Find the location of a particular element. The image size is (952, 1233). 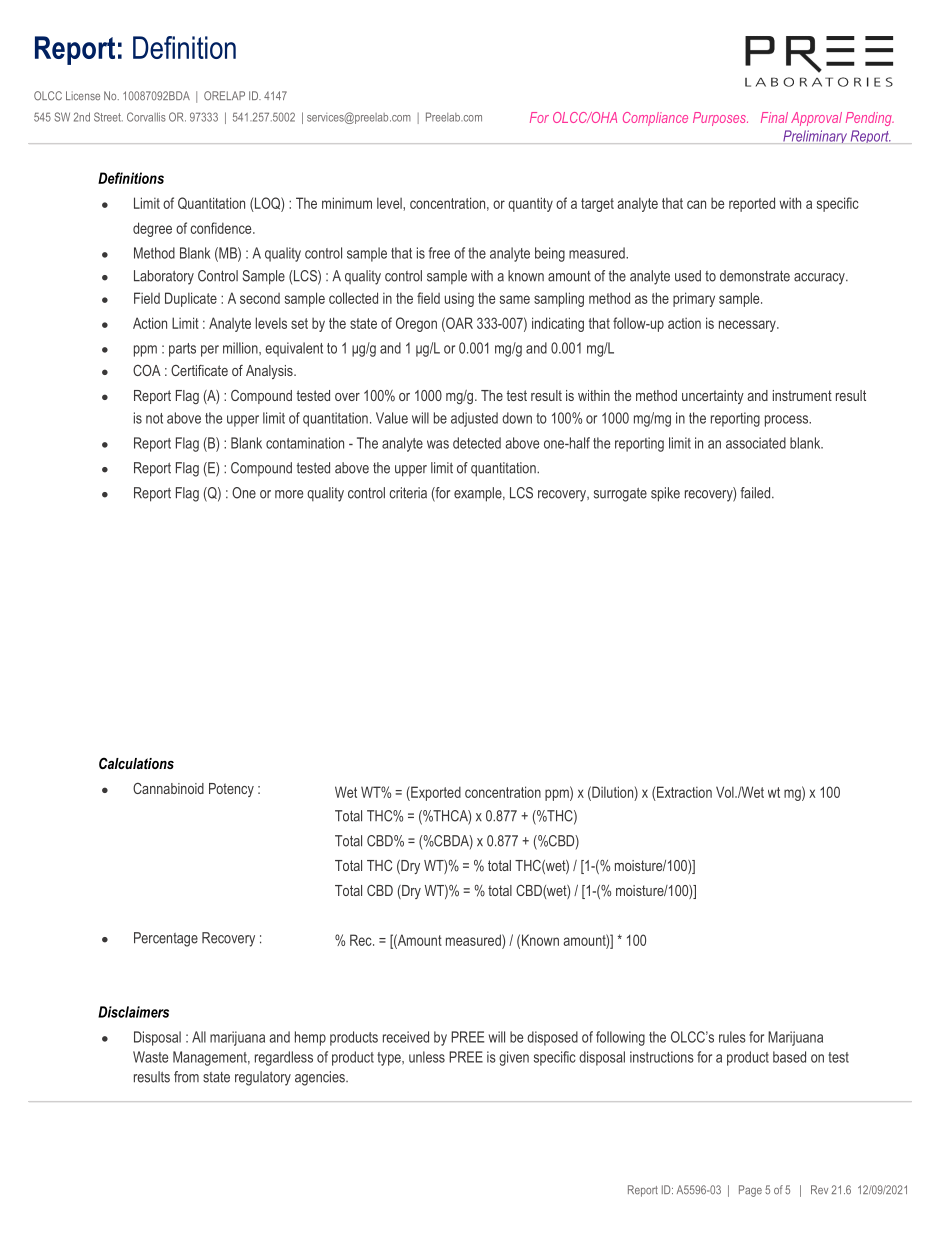

not is located at coordinates (154, 418).
